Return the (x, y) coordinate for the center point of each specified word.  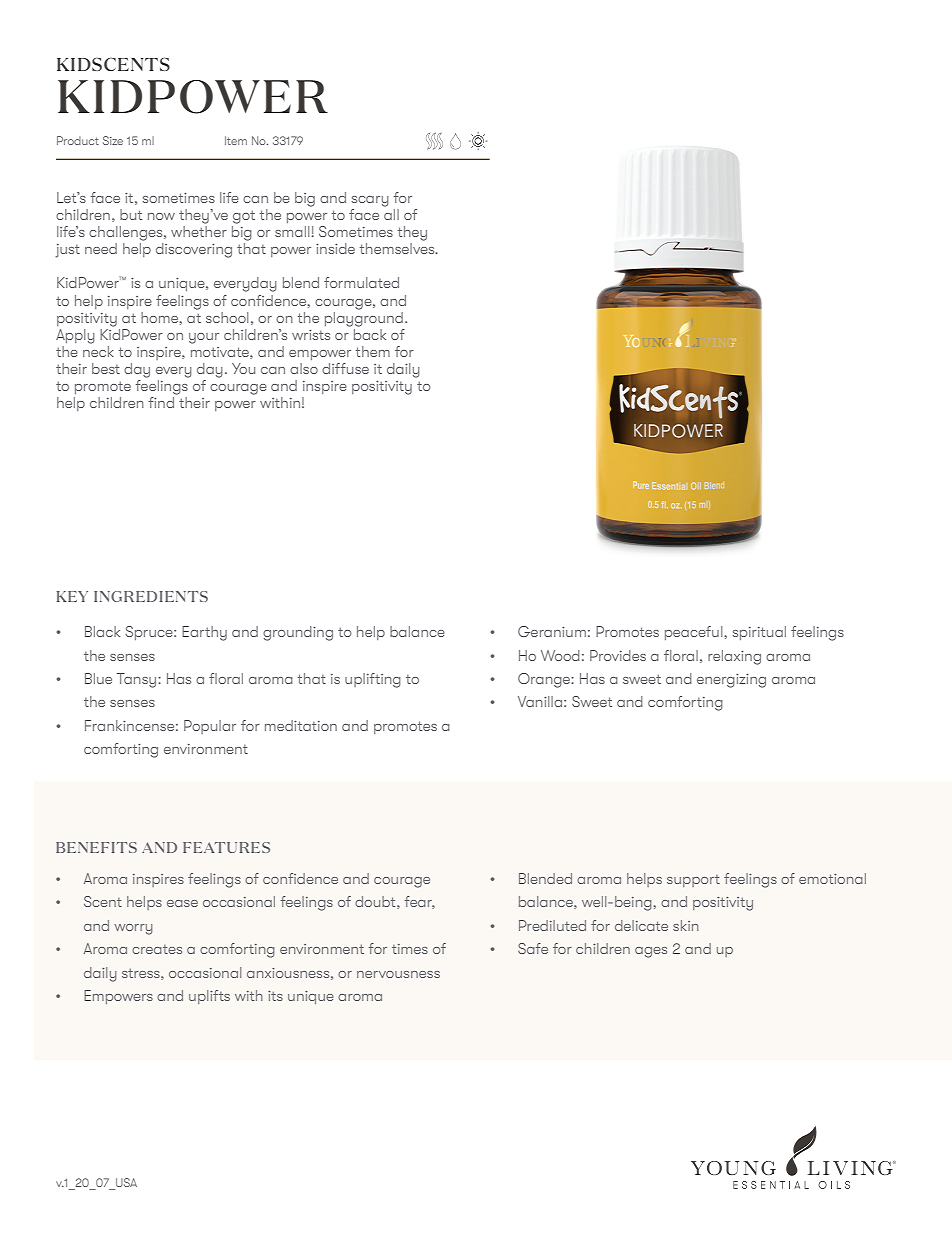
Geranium (552, 631)
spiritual (759, 633)
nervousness (398, 974)
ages (651, 952)
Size (113, 140)
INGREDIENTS (151, 596)
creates (157, 949)
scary (370, 201)
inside (335, 248)
